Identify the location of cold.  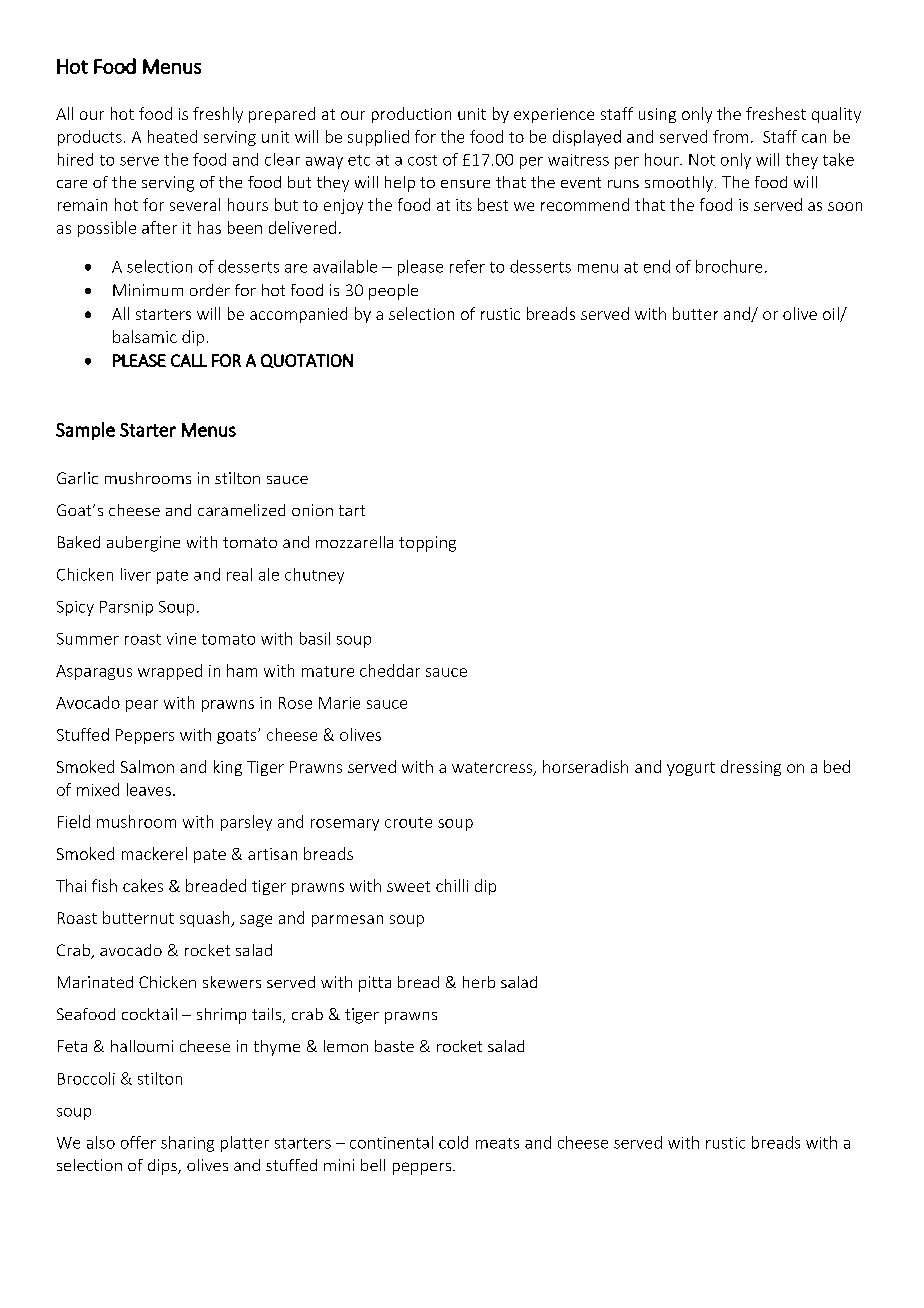
(453, 1142).
